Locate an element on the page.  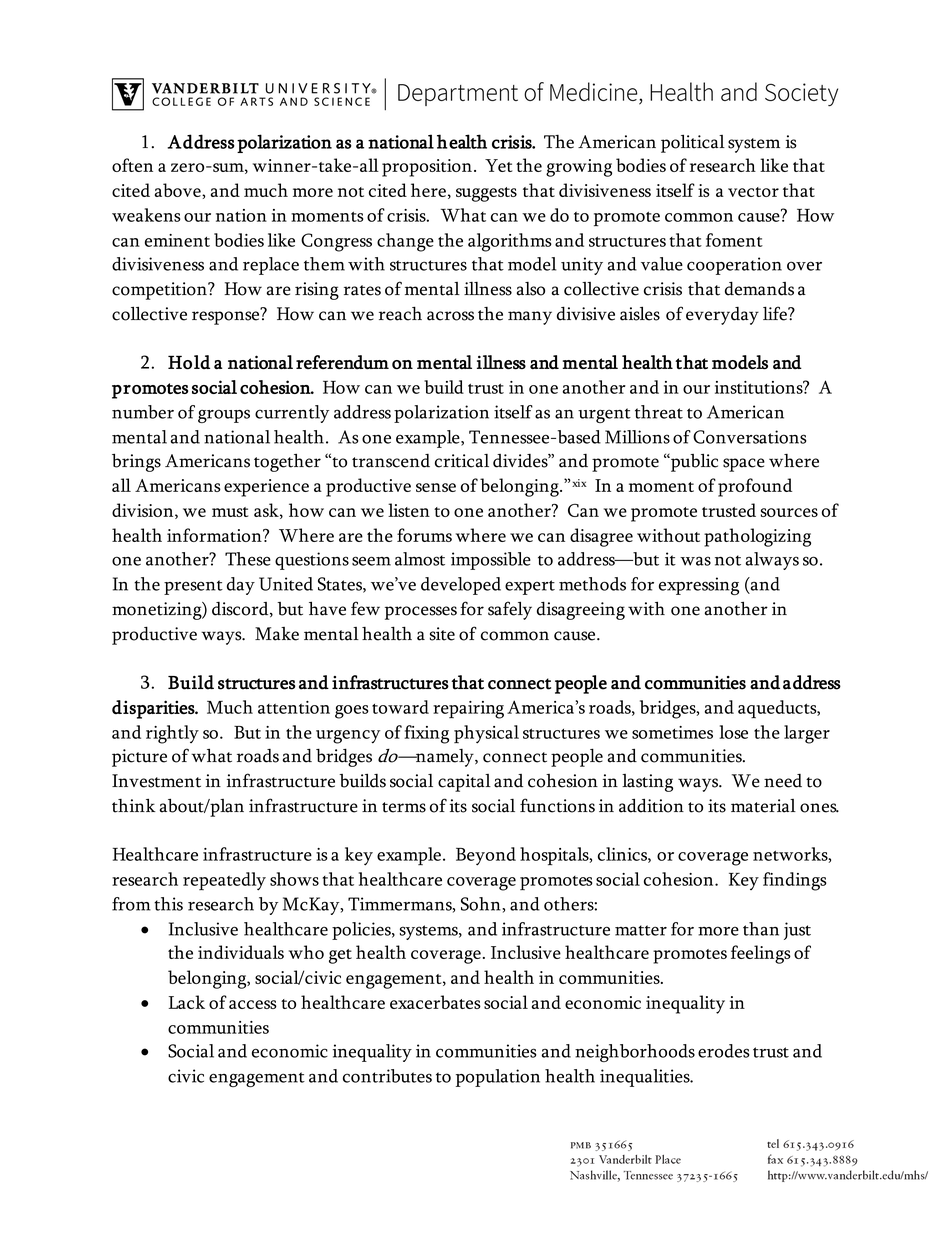
space is located at coordinates (744, 465).
